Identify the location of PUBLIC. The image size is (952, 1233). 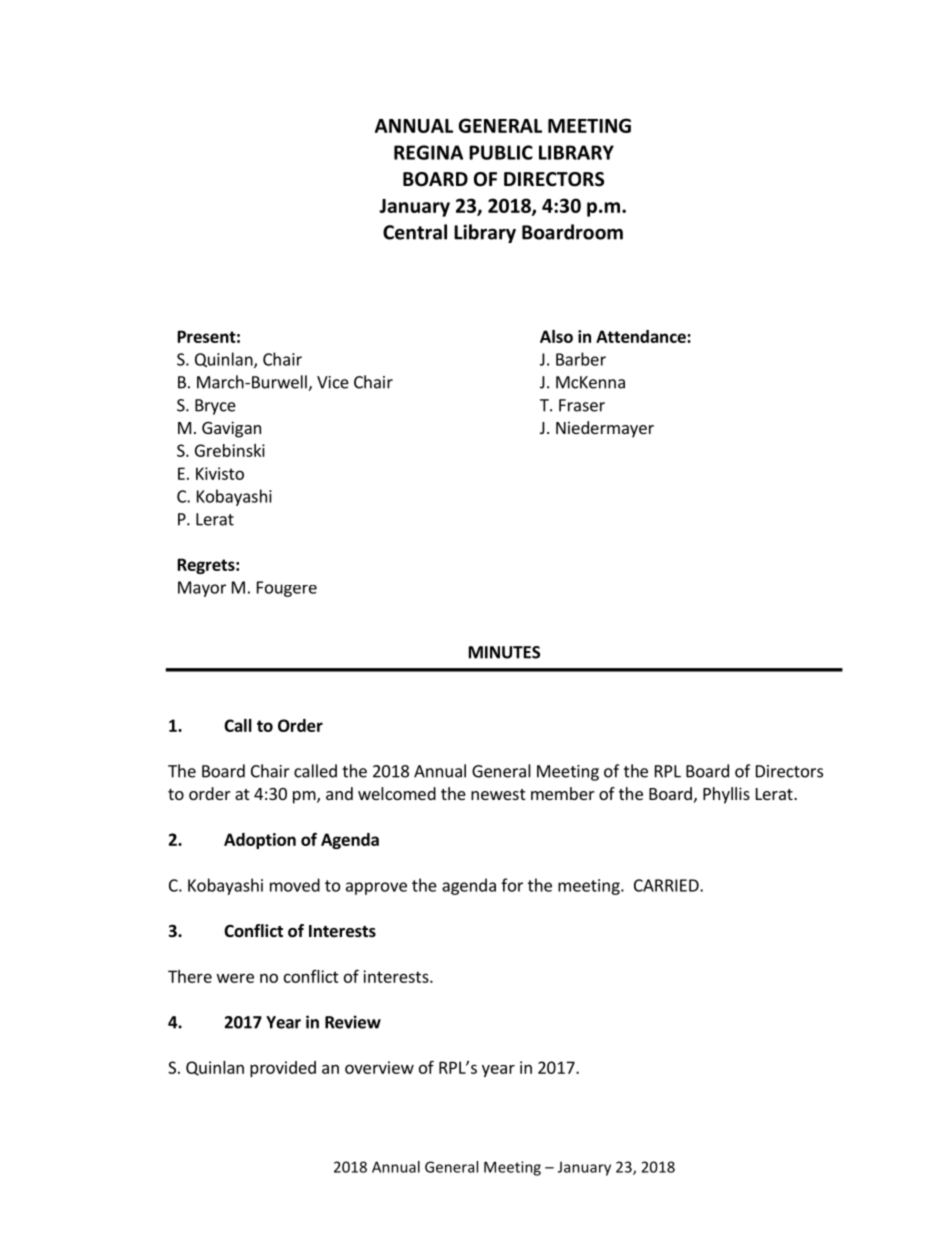
(501, 152).
